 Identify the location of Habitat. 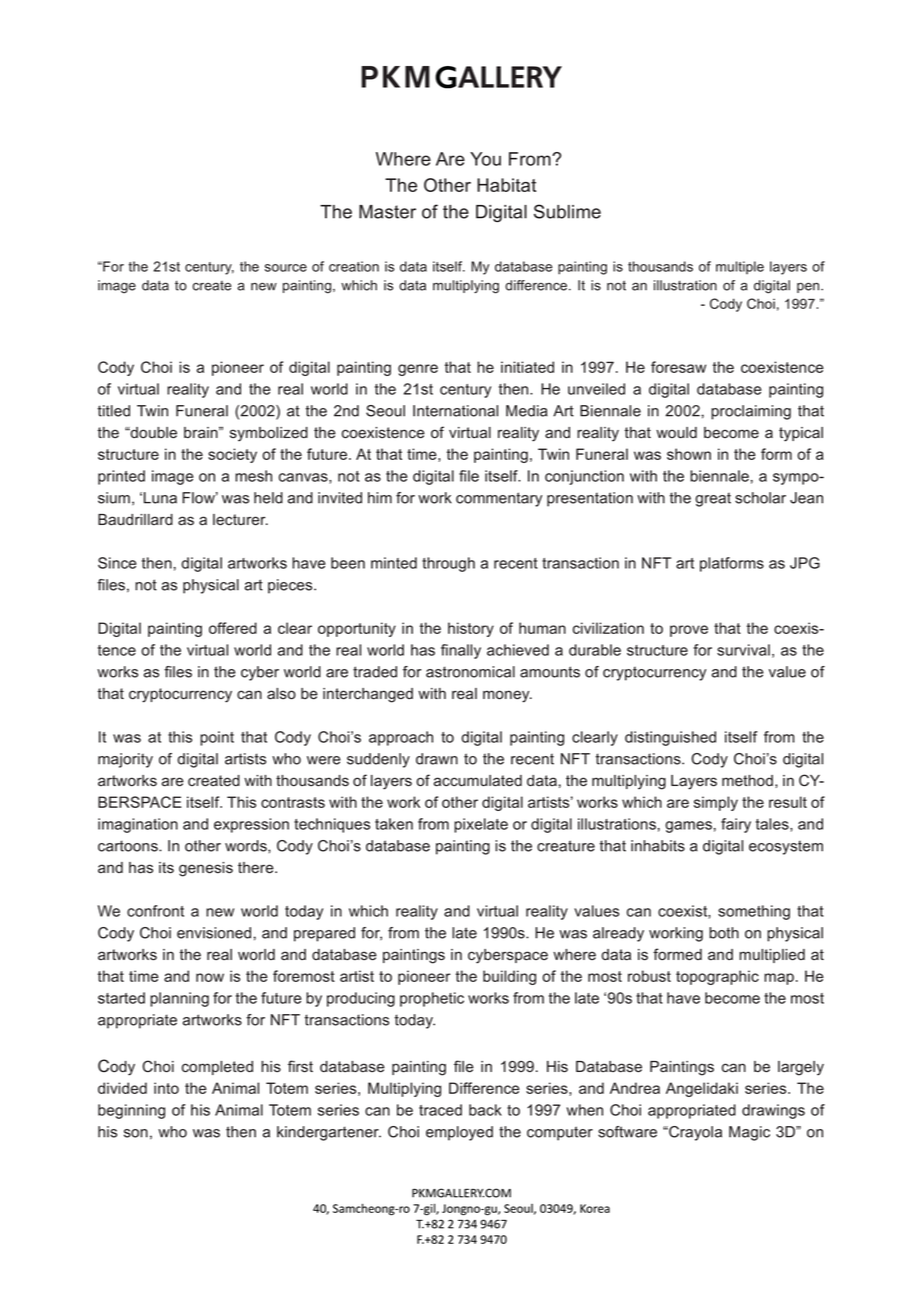
(506, 185).
